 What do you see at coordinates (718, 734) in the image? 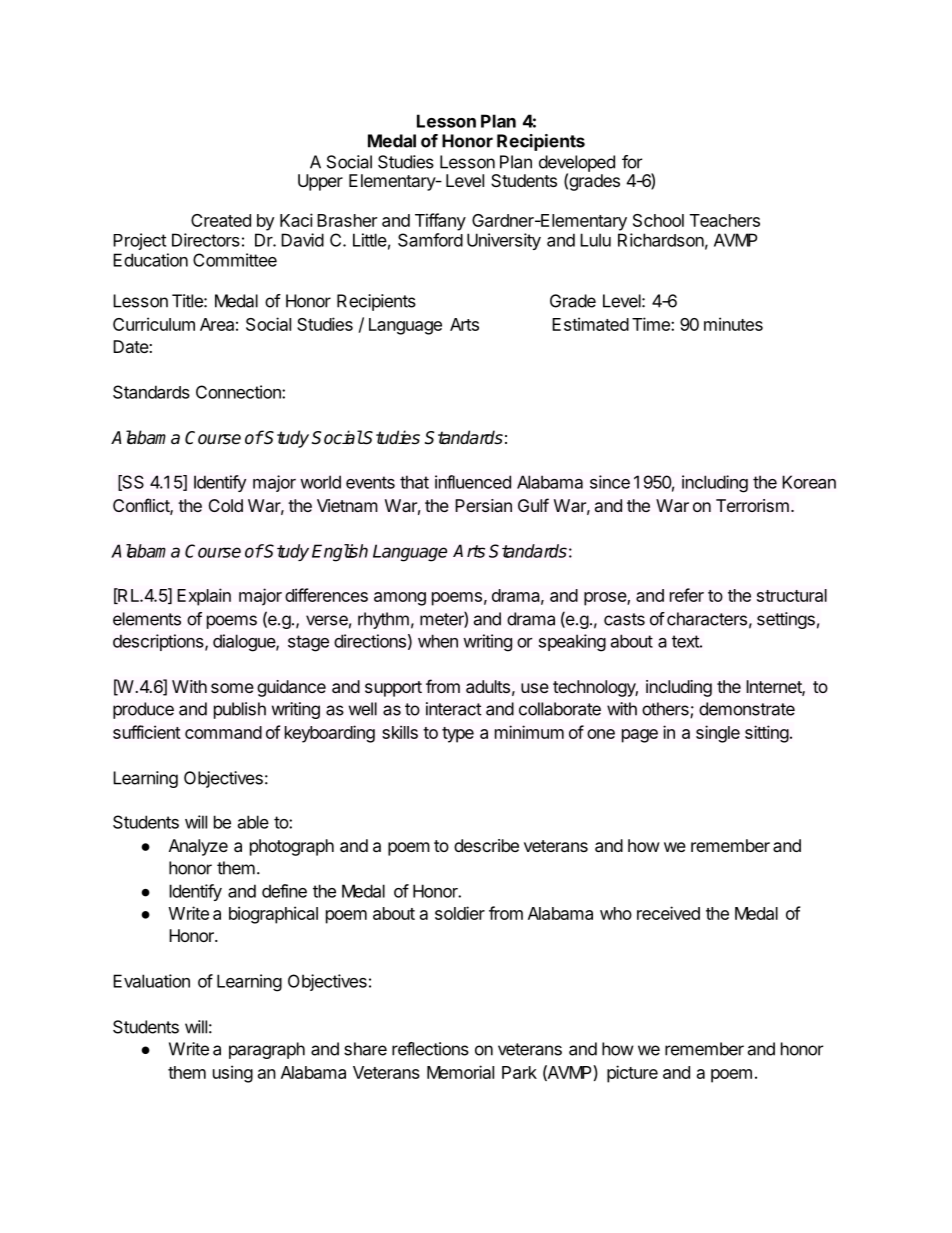
I see `single` at bounding box center [718, 734].
